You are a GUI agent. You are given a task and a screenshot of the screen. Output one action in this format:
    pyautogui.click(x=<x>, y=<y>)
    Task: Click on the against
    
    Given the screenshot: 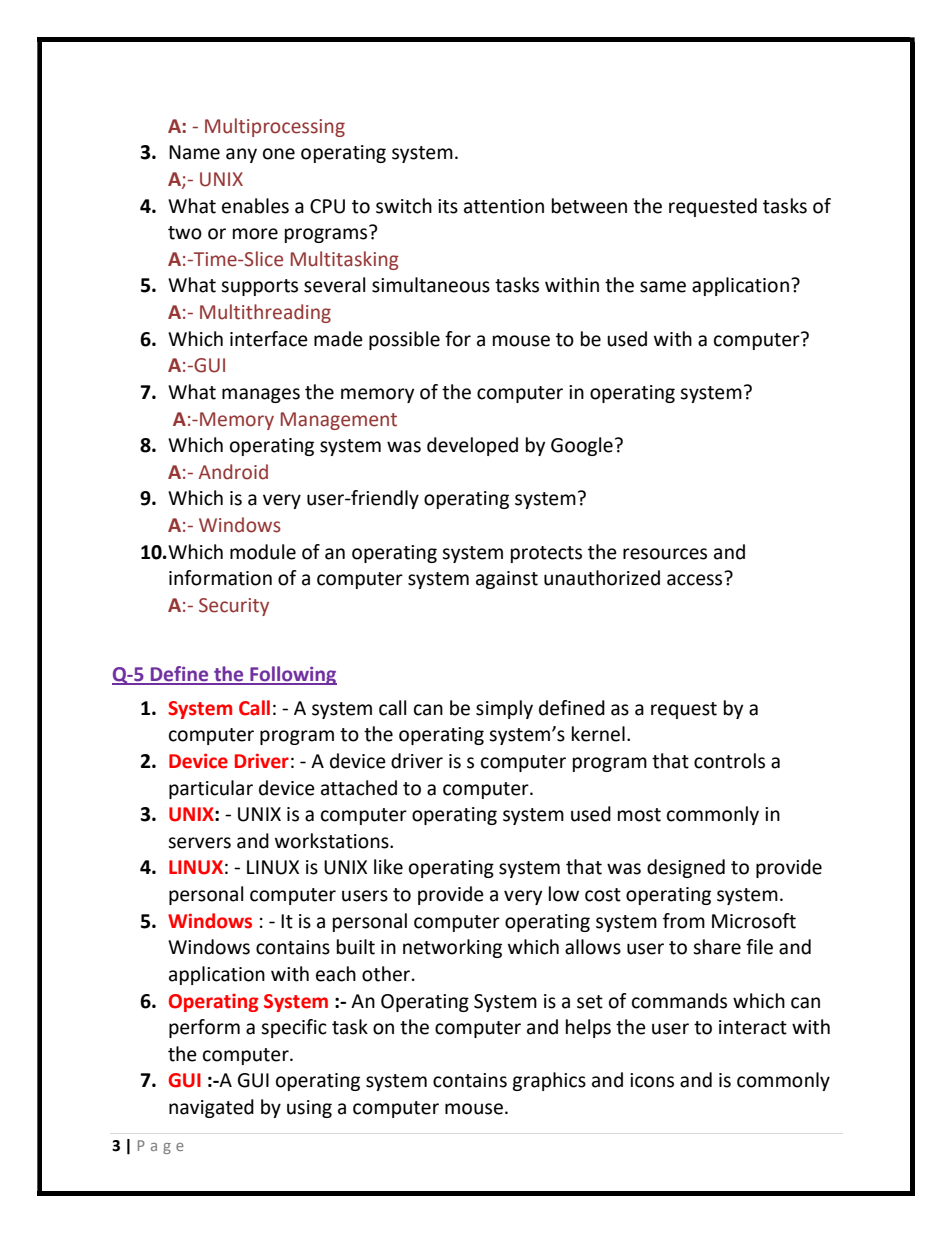 What is the action you would take?
    pyautogui.click(x=507, y=580)
